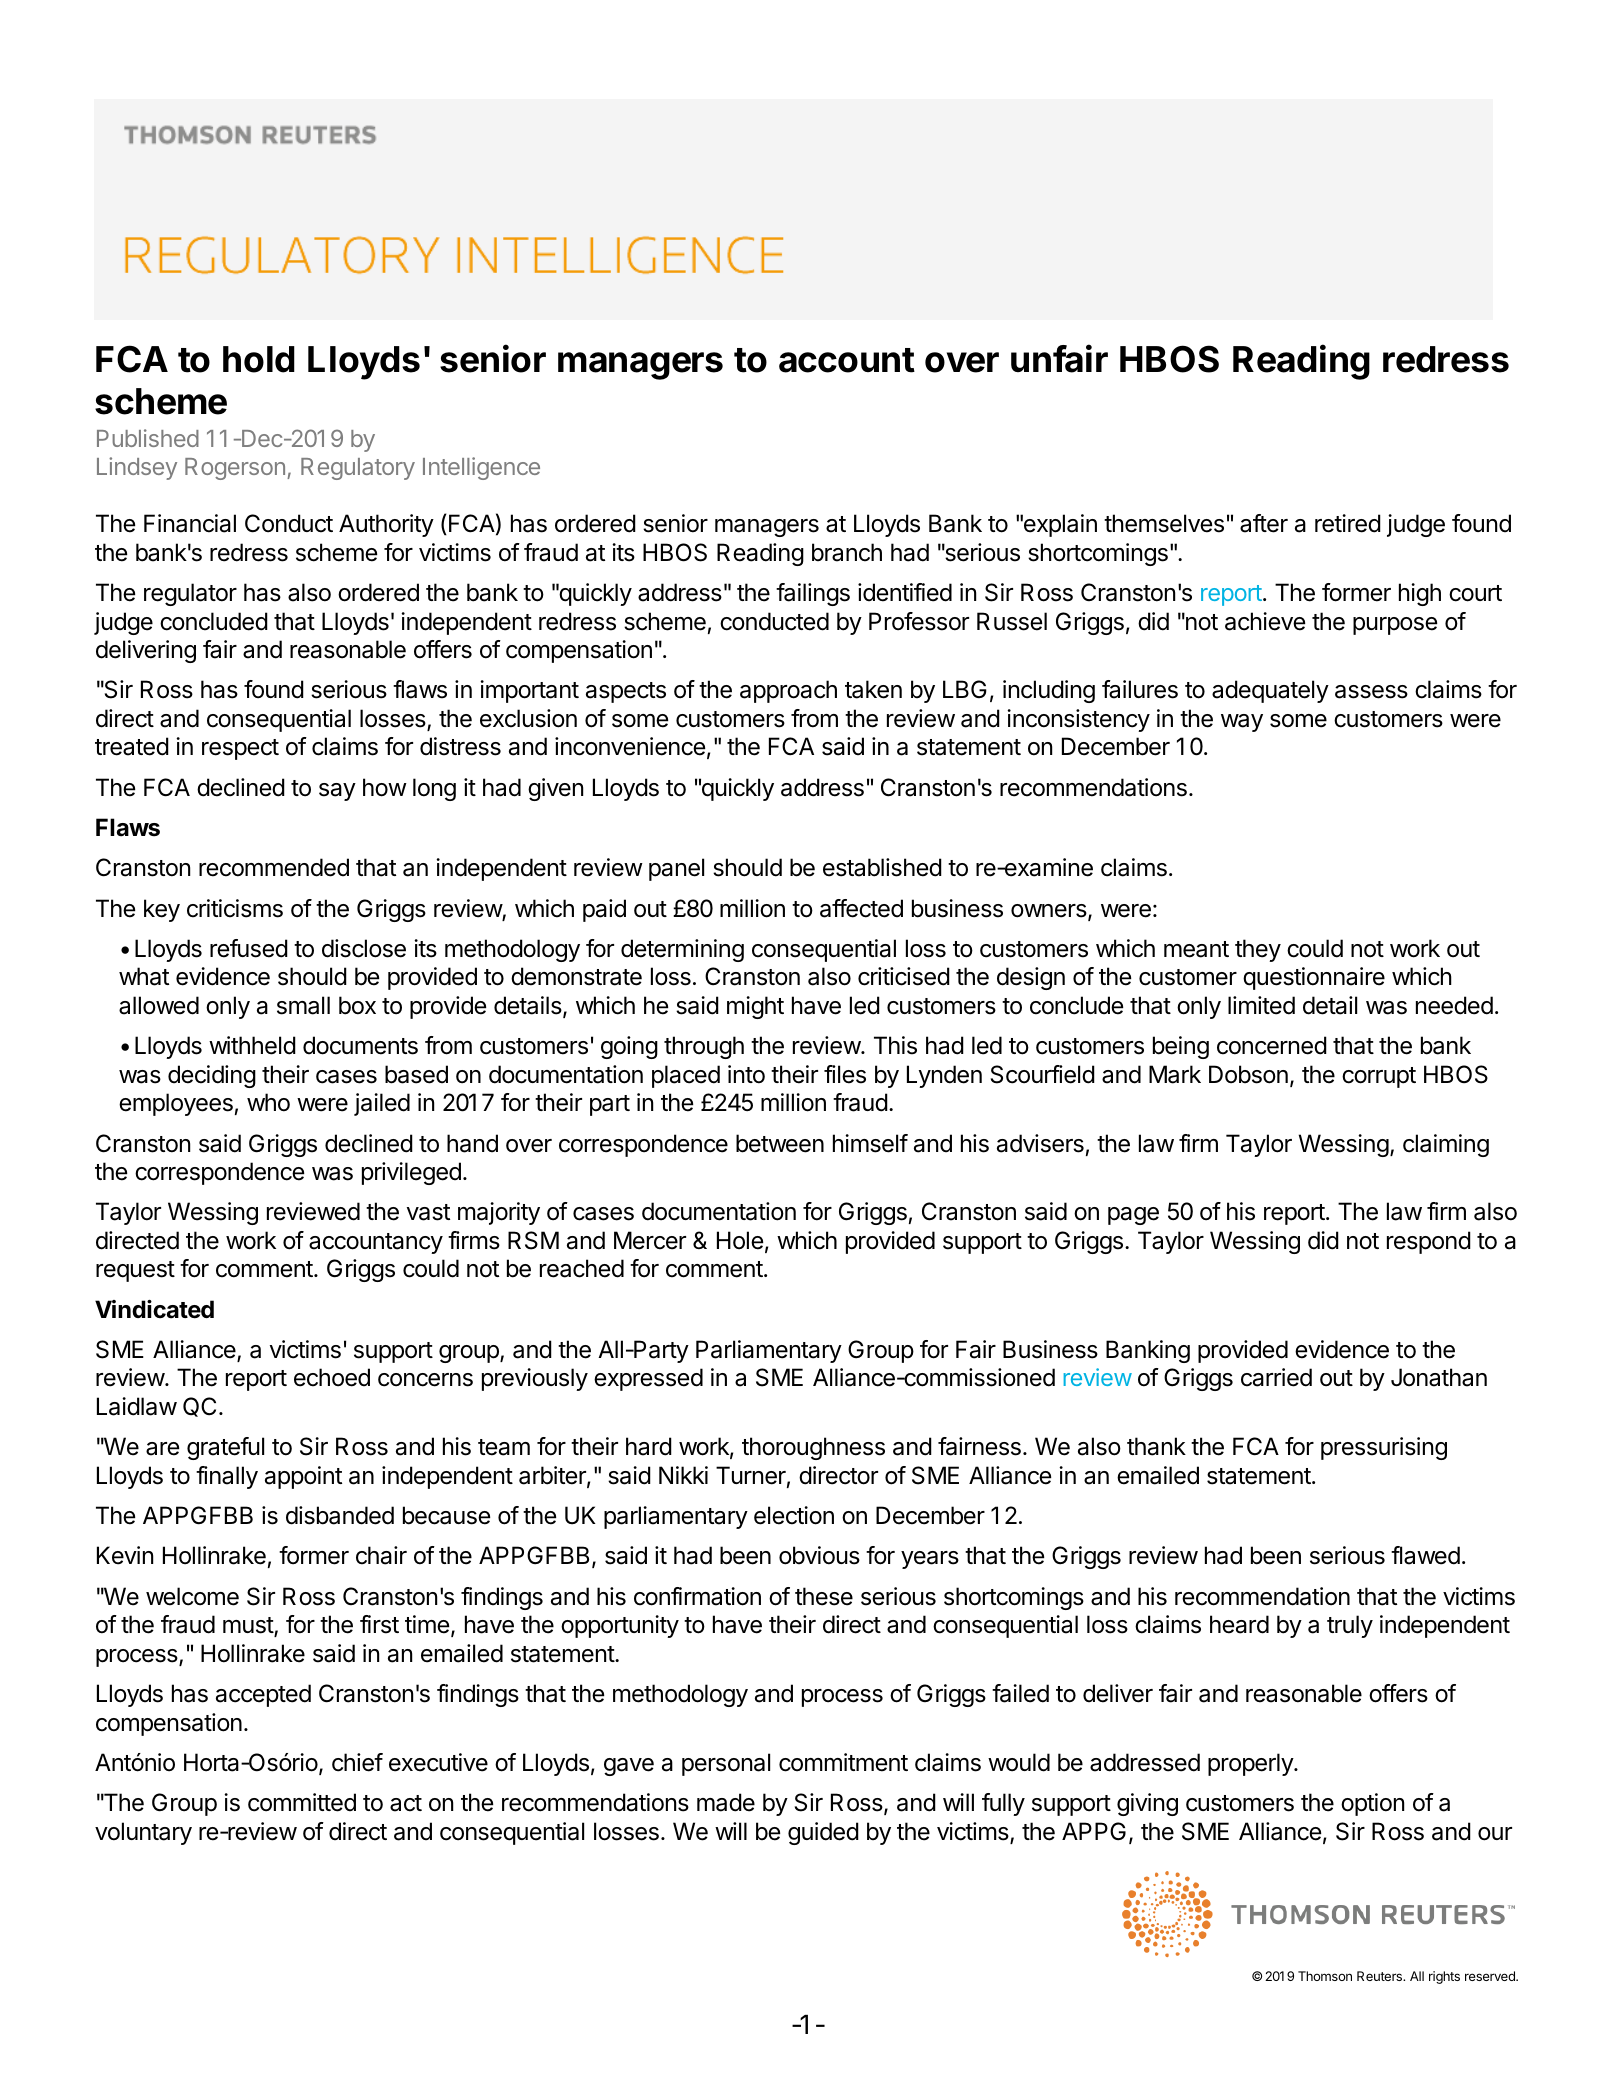 Image resolution: width=1614 pixels, height=2088 pixels. I want to click on disbanded, so click(340, 1515).
